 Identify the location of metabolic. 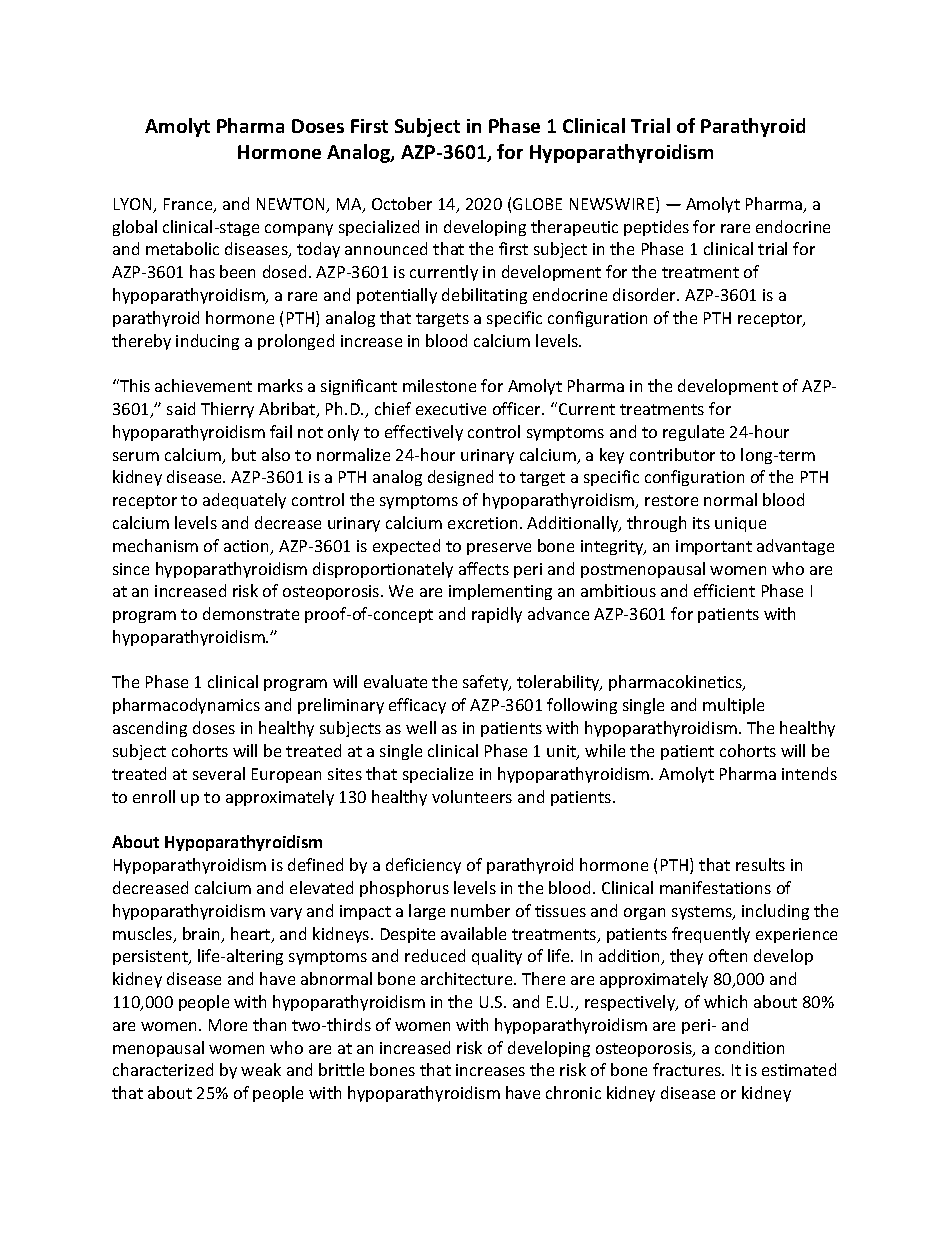
(182, 248).
